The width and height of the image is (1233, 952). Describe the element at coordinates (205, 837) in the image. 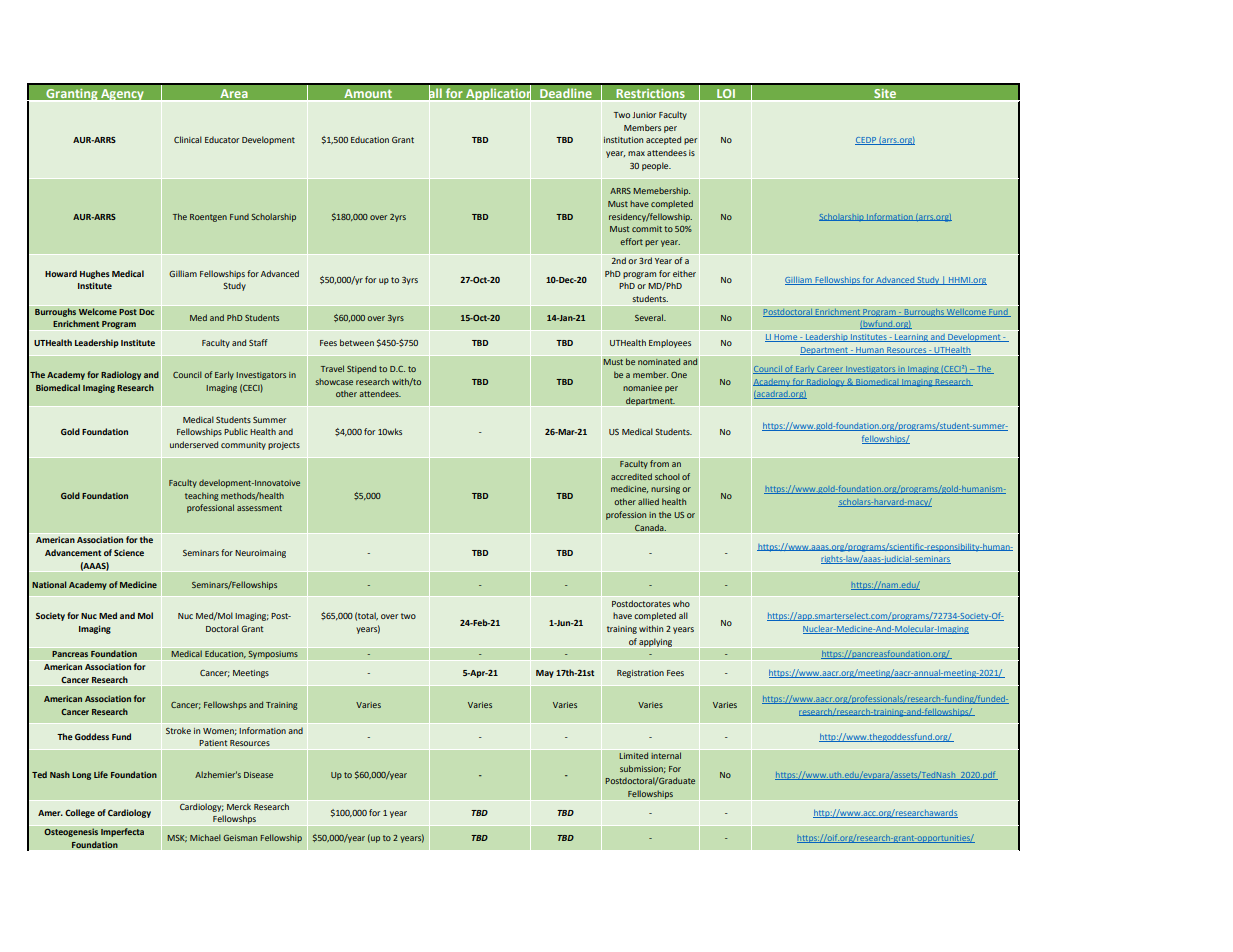

I see `Michael` at that location.
